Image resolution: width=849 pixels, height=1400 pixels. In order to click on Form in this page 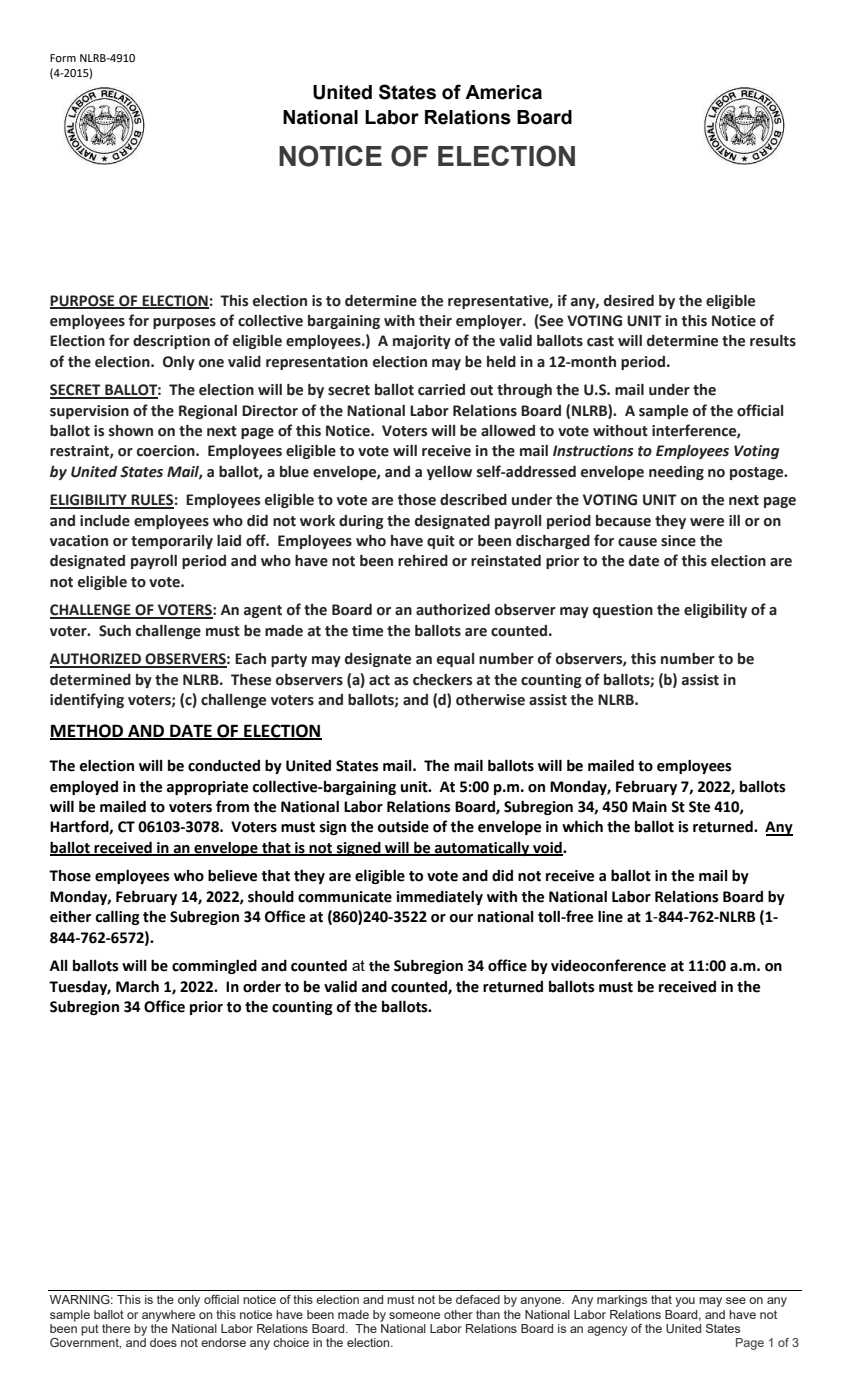, I will do `click(63, 58)`.
